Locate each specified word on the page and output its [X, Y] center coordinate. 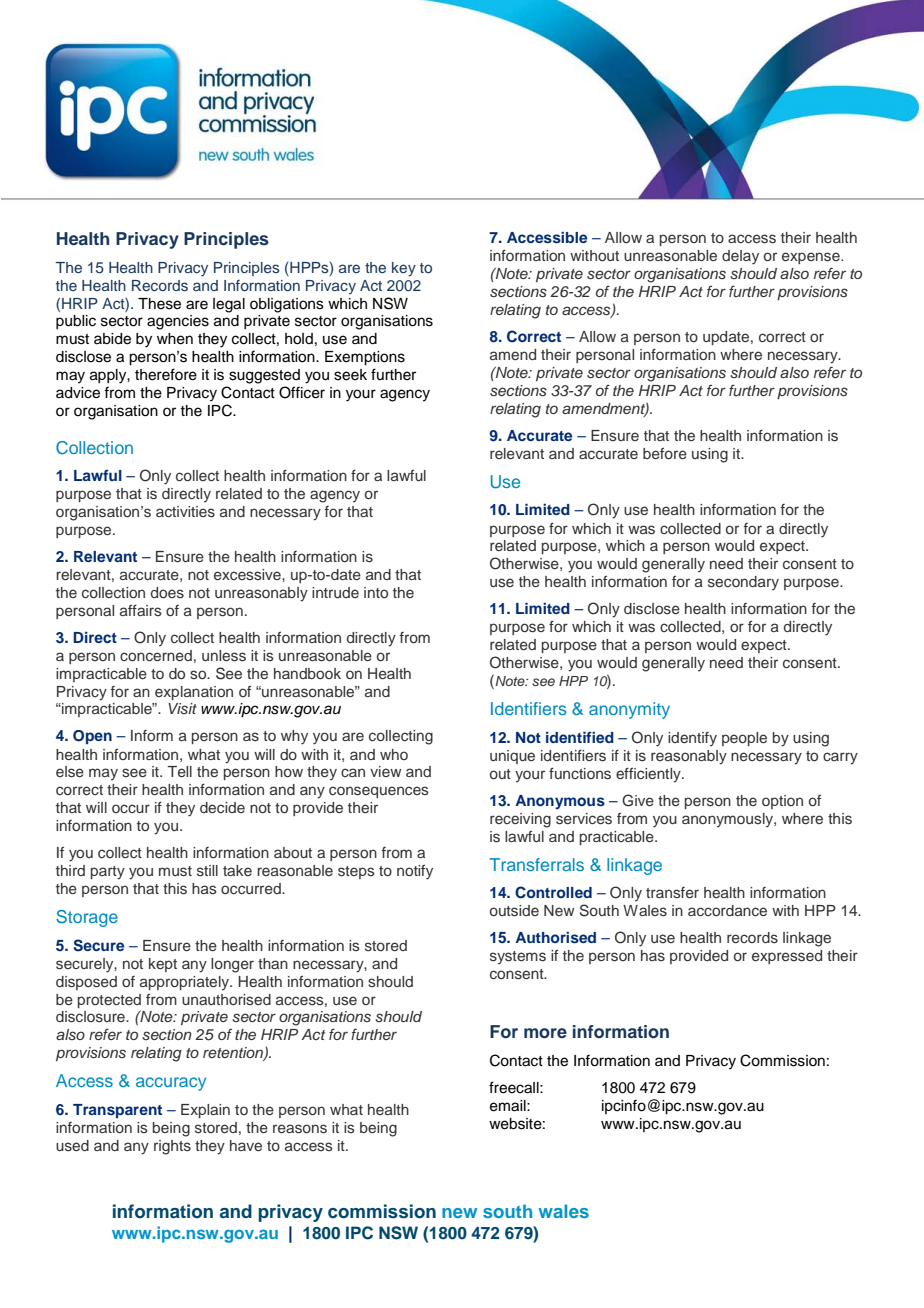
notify [415, 872]
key [404, 269]
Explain [205, 1111]
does [167, 593]
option [782, 802]
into [376, 592]
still [207, 871]
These [159, 304]
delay [740, 257]
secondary [743, 583]
